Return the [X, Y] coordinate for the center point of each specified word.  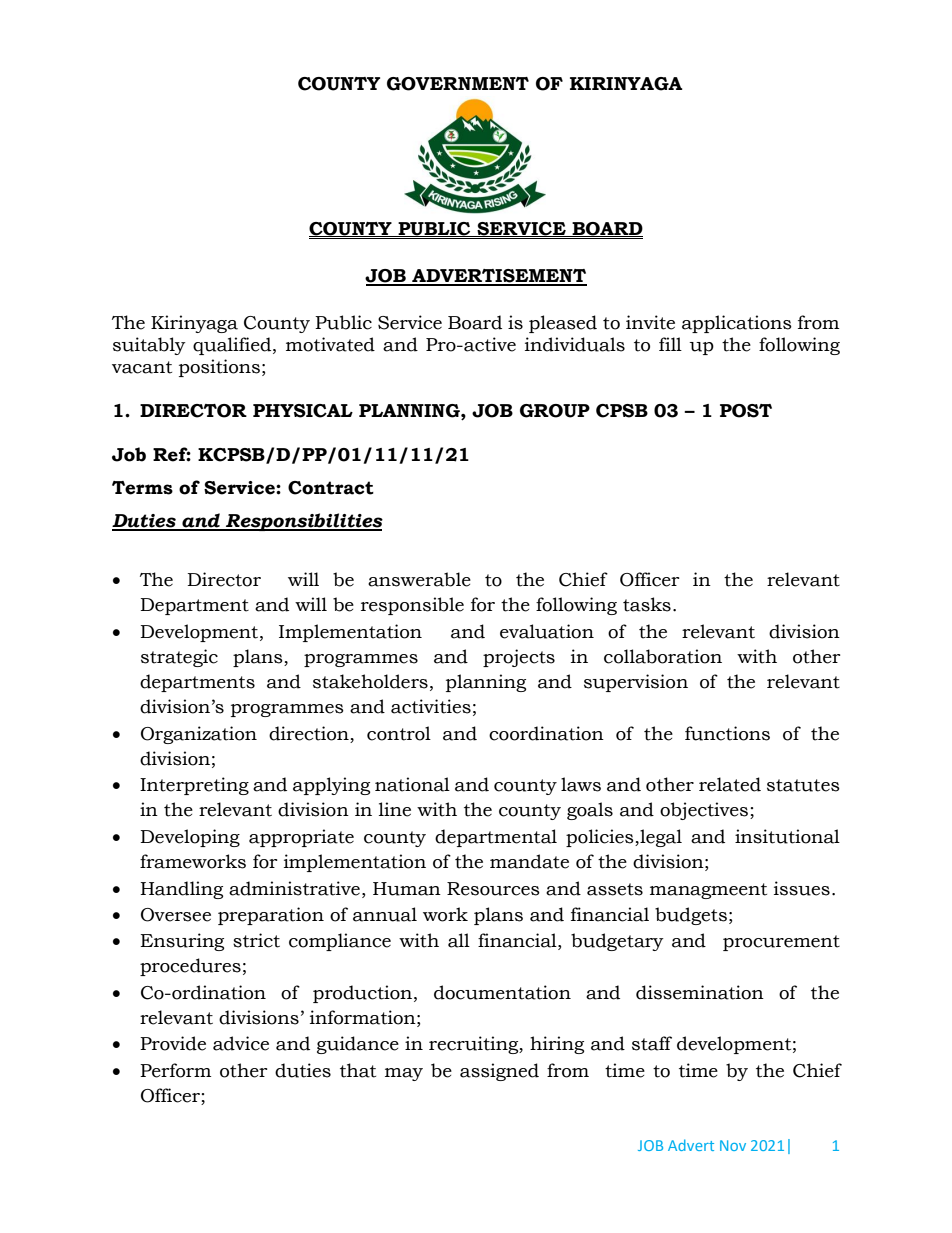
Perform [175, 1070]
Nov [733, 1145]
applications [737, 324]
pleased [563, 324]
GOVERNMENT [458, 84]
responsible [412, 606]
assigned [499, 1072]
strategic [179, 658]
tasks [647, 604]
